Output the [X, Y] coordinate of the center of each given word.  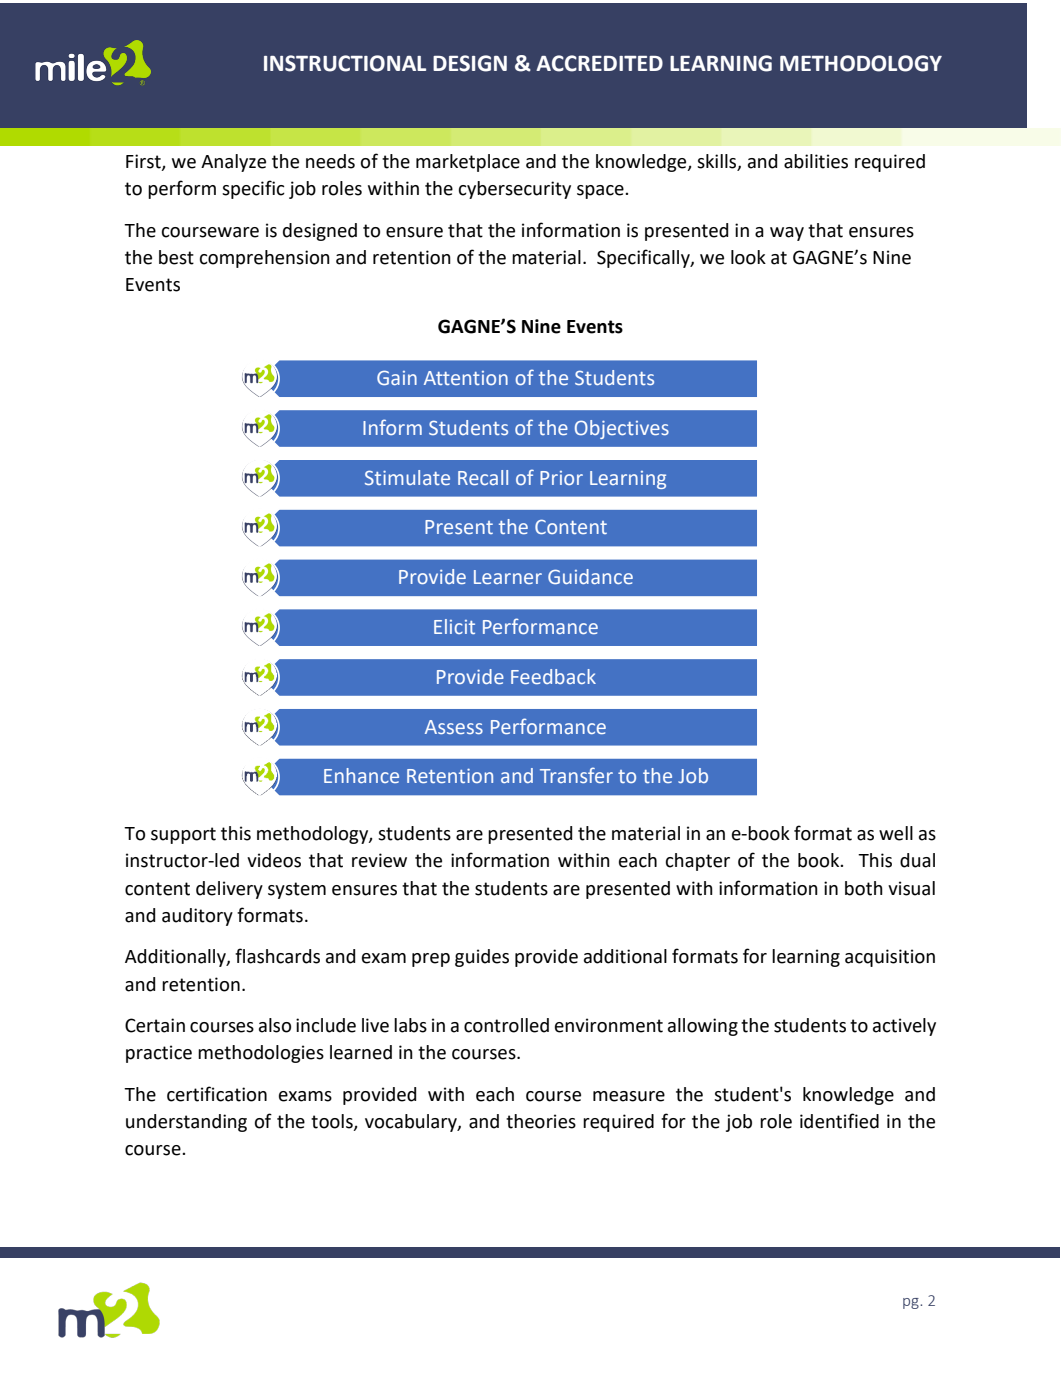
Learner [508, 577]
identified [839, 1121]
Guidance [590, 576]
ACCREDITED [599, 63]
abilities [816, 161]
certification [217, 1094]
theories [541, 1121]
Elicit [454, 626]
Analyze [233, 163]
